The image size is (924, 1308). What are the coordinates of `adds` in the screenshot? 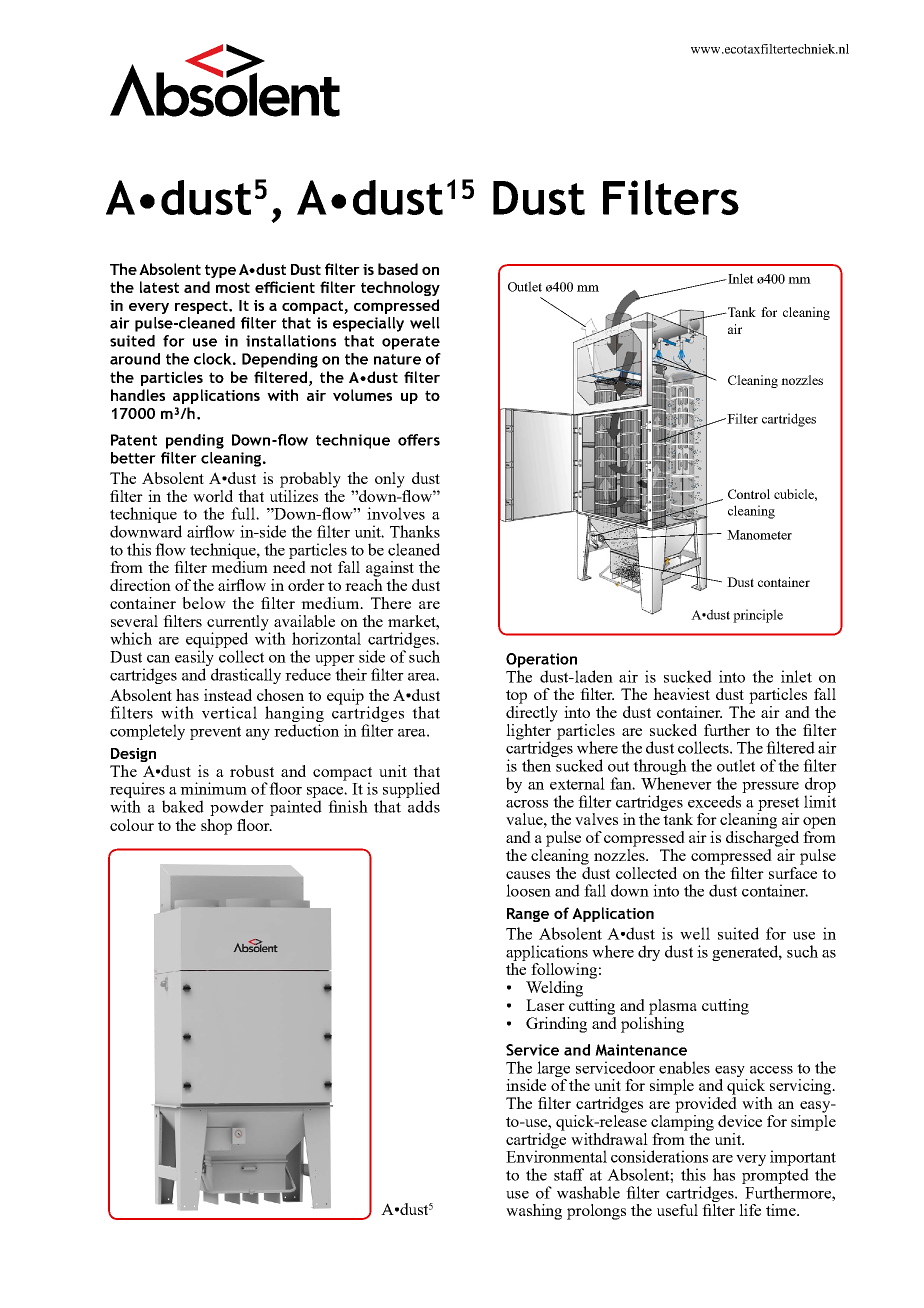 It's located at (424, 806).
